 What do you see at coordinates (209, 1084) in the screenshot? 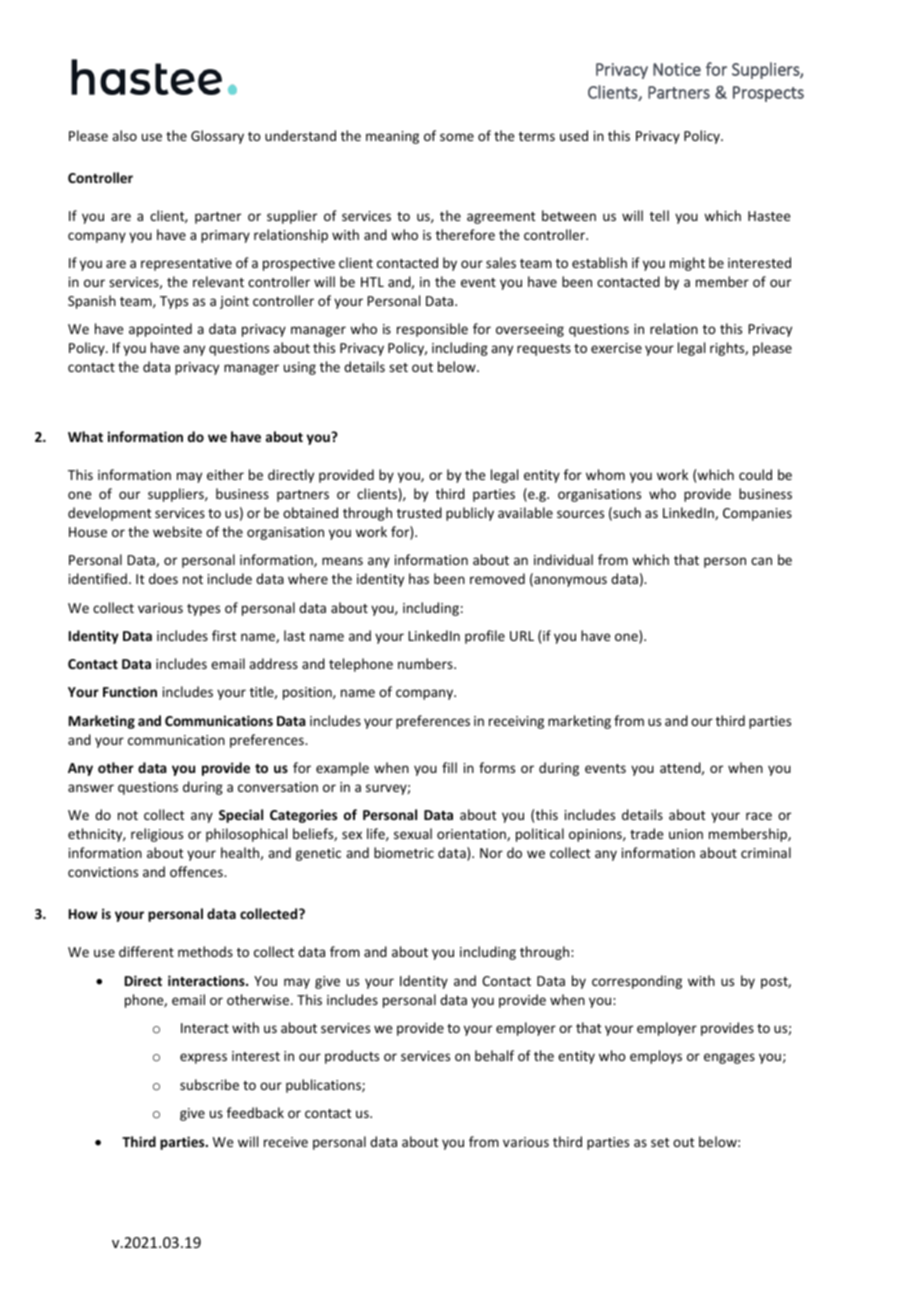
I see `subscribe` at bounding box center [209, 1084].
